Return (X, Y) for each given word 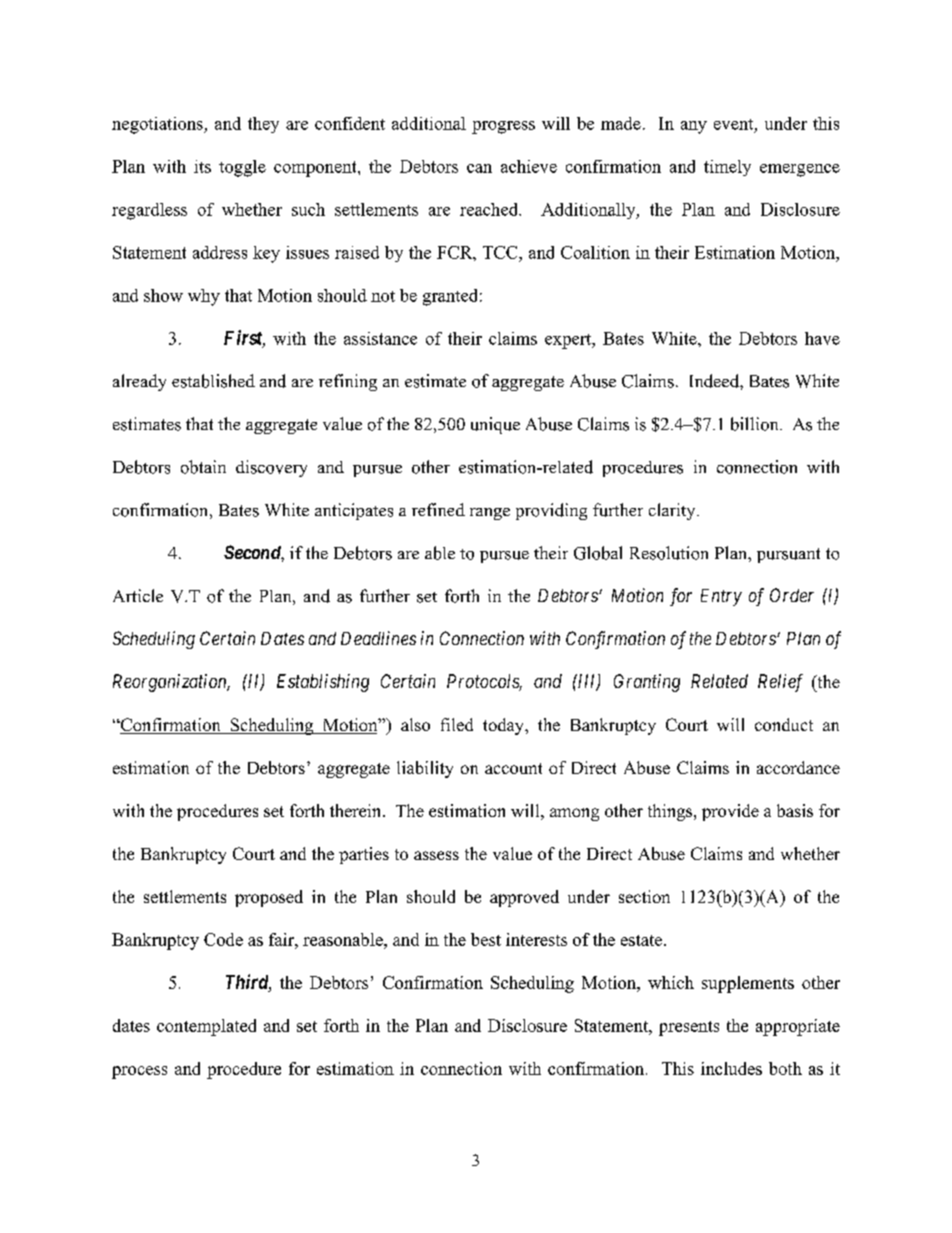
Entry (721, 597)
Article (138, 595)
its (202, 166)
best (486, 939)
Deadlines (378, 638)
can (479, 168)
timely (727, 168)
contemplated (206, 1027)
